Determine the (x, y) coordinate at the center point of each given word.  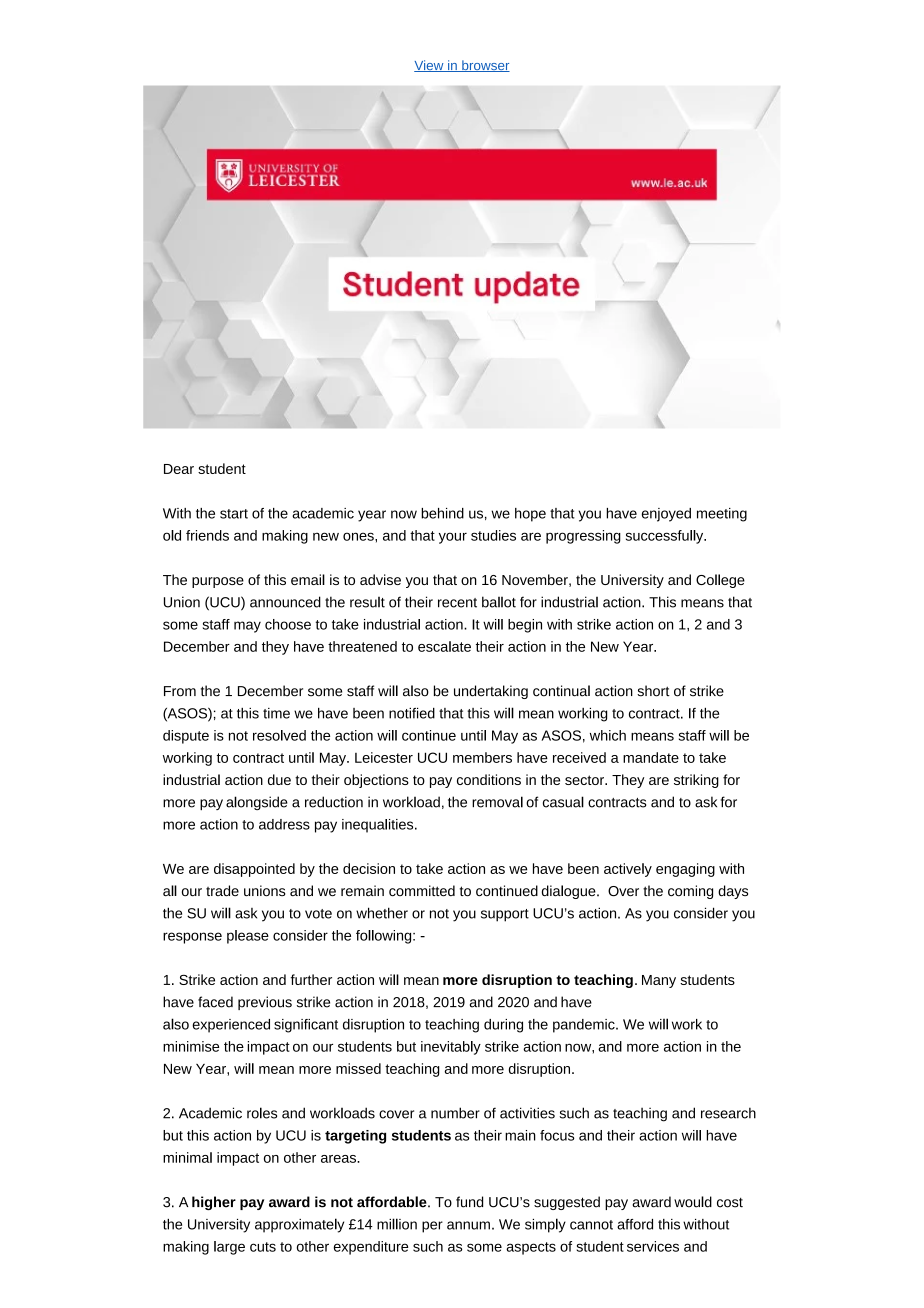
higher (214, 1203)
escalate (444, 646)
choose (288, 624)
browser (485, 66)
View (430, 66)
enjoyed (666, 515)
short (653, 691)
